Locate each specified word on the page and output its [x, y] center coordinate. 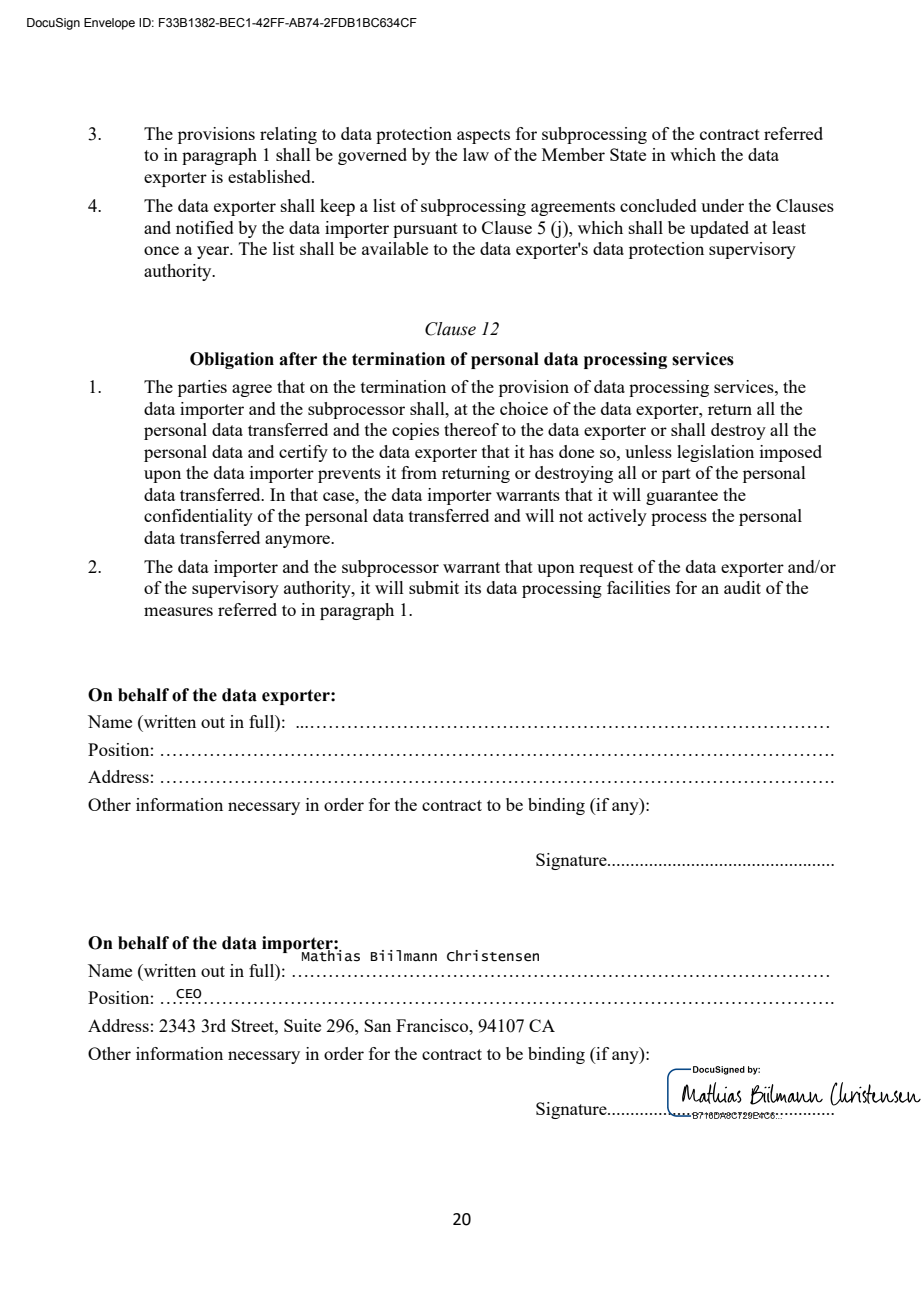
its [473, 587]
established [270, 176]
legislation [715, 453]
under [722, 205]
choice [524, 408]
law [476, 154]
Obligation [232, 360]
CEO [189, 994]
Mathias [331, 955]
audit [742, 587]
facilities [638, 587]
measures [178, 611]
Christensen [493, 956]
